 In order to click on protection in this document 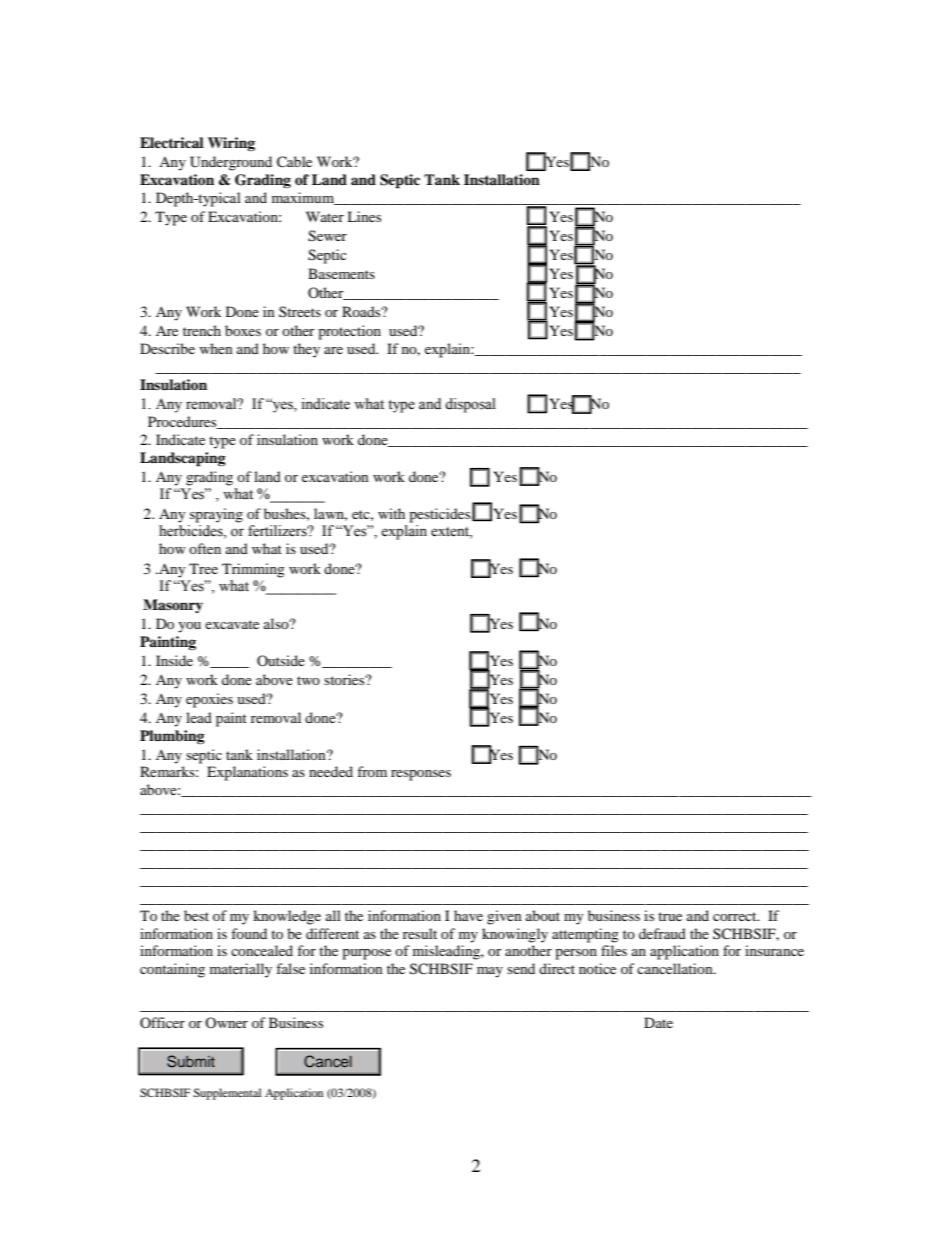, I will do `click(349, 332)`.
